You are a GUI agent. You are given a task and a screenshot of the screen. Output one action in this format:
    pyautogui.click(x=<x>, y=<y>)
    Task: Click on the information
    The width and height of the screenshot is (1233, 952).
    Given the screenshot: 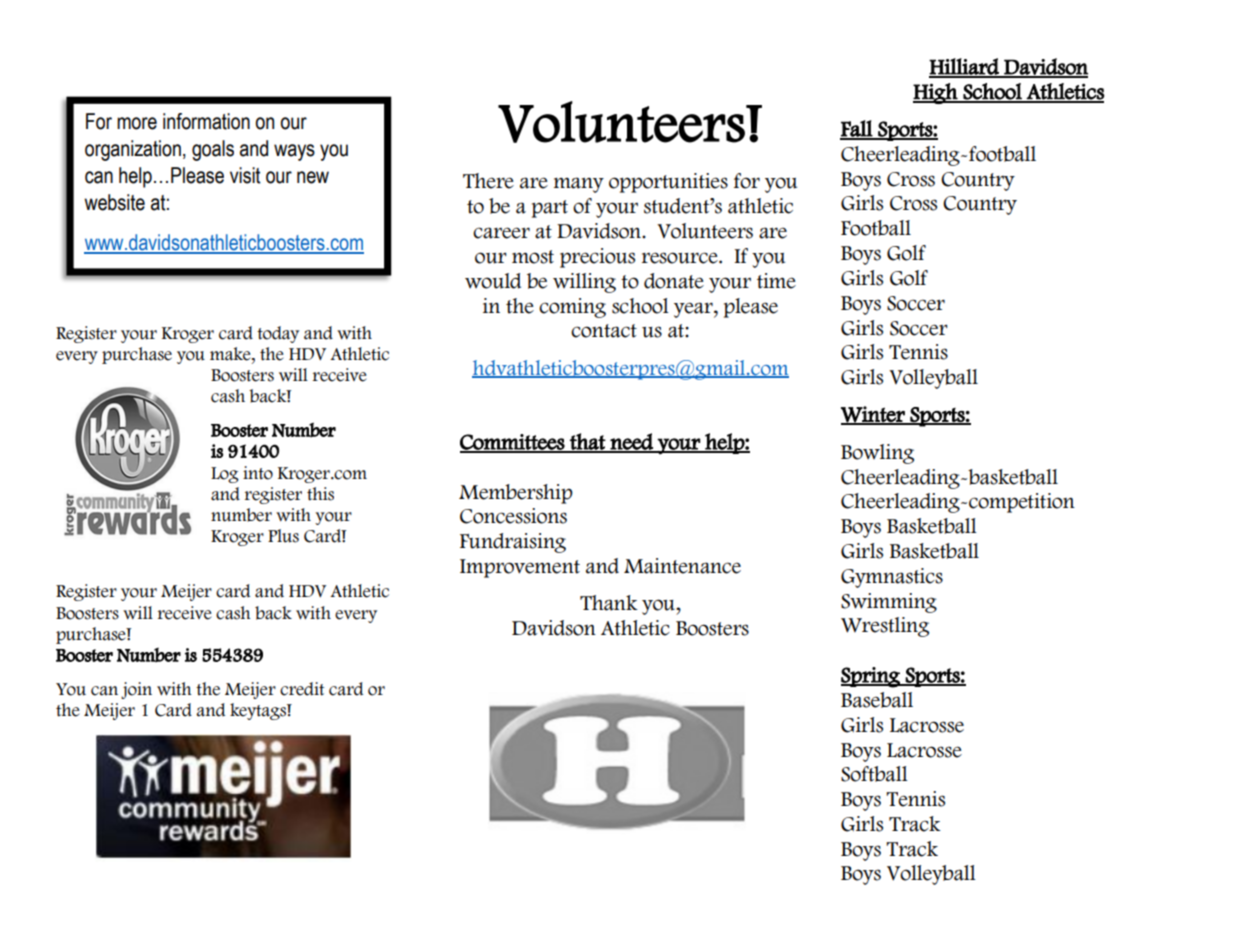 What is the action you would take?
    pyautogui.click(x=206, y=121)
